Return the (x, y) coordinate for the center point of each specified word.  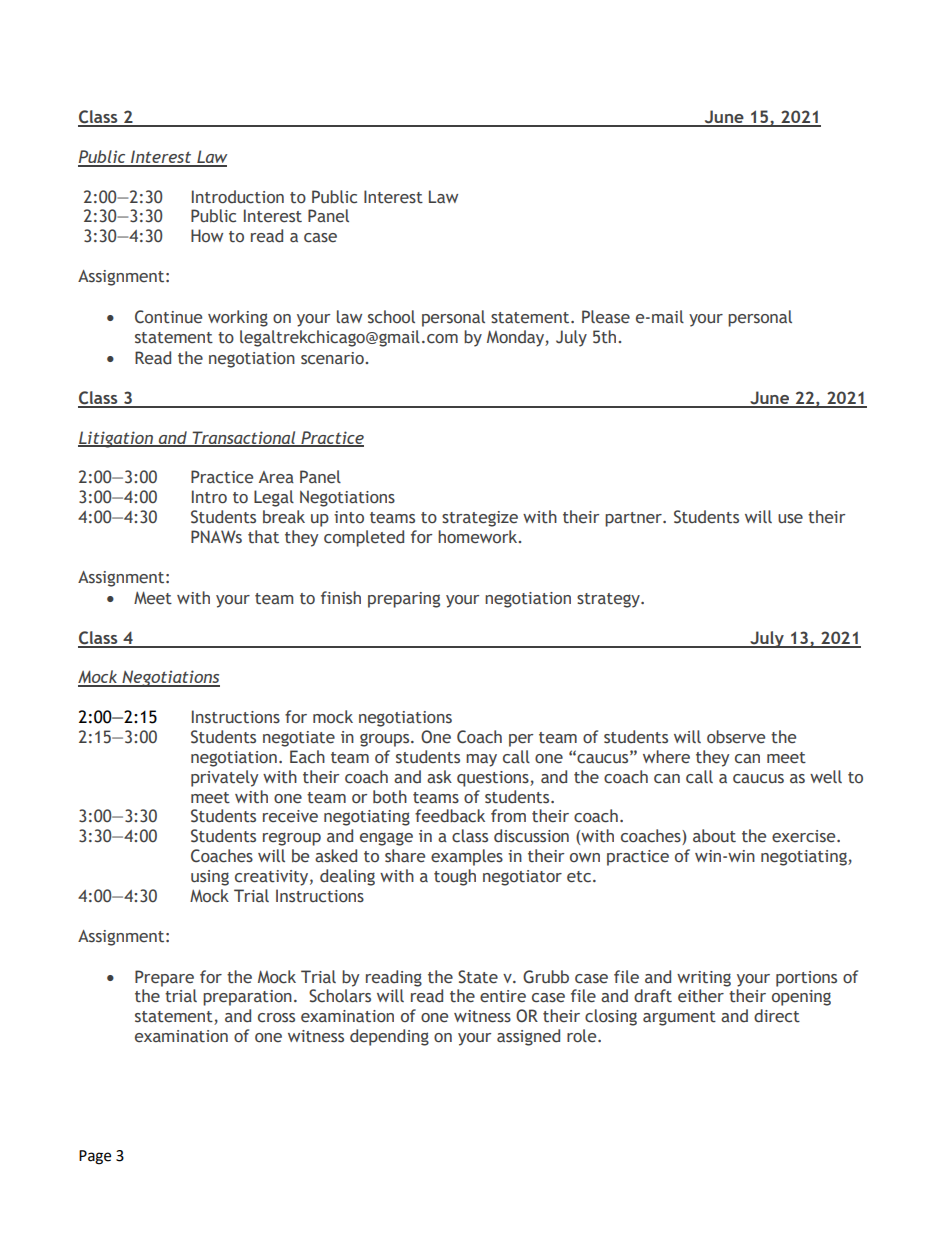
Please (606, 317)
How (207, 235)
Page (95, 1157)
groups (386, 740)
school (391, 317)
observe (736, 737)
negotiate (299, 739)
